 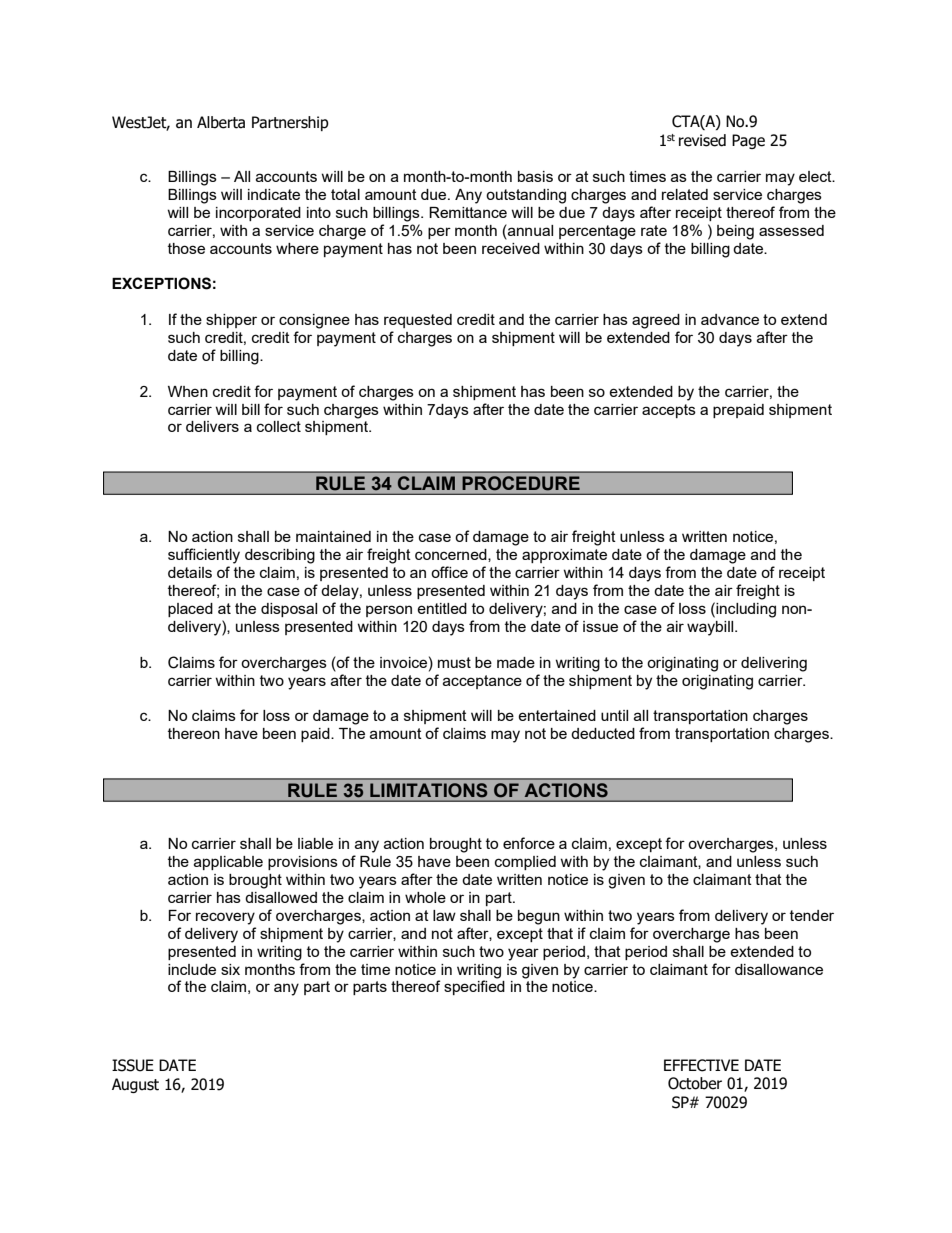 What do you see at coordinates (194, 733) in the screenshot?
I see `thereon` at bounding box center [194, 733].
